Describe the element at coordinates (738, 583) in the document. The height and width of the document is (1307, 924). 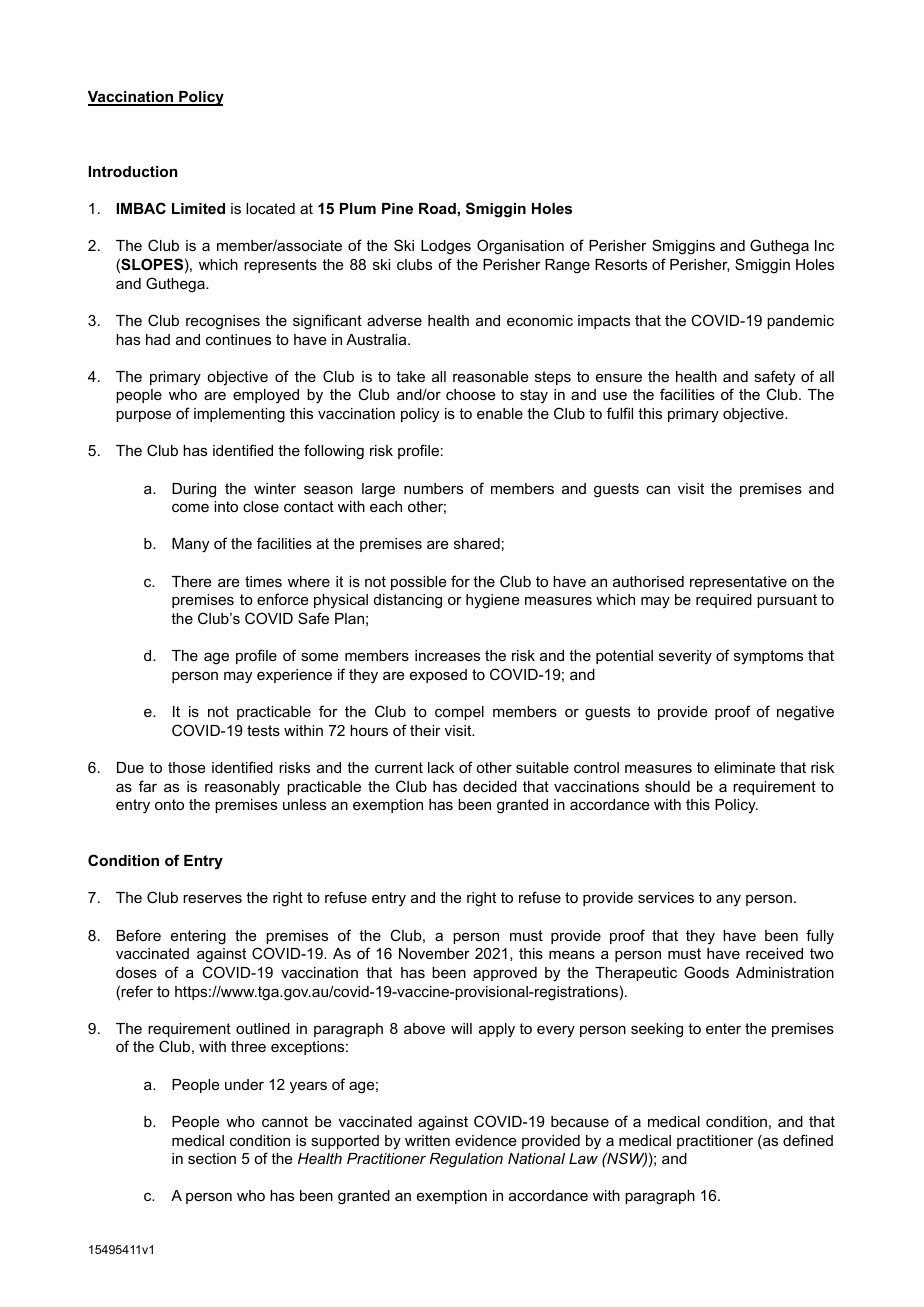
I see `representative` at that location.
